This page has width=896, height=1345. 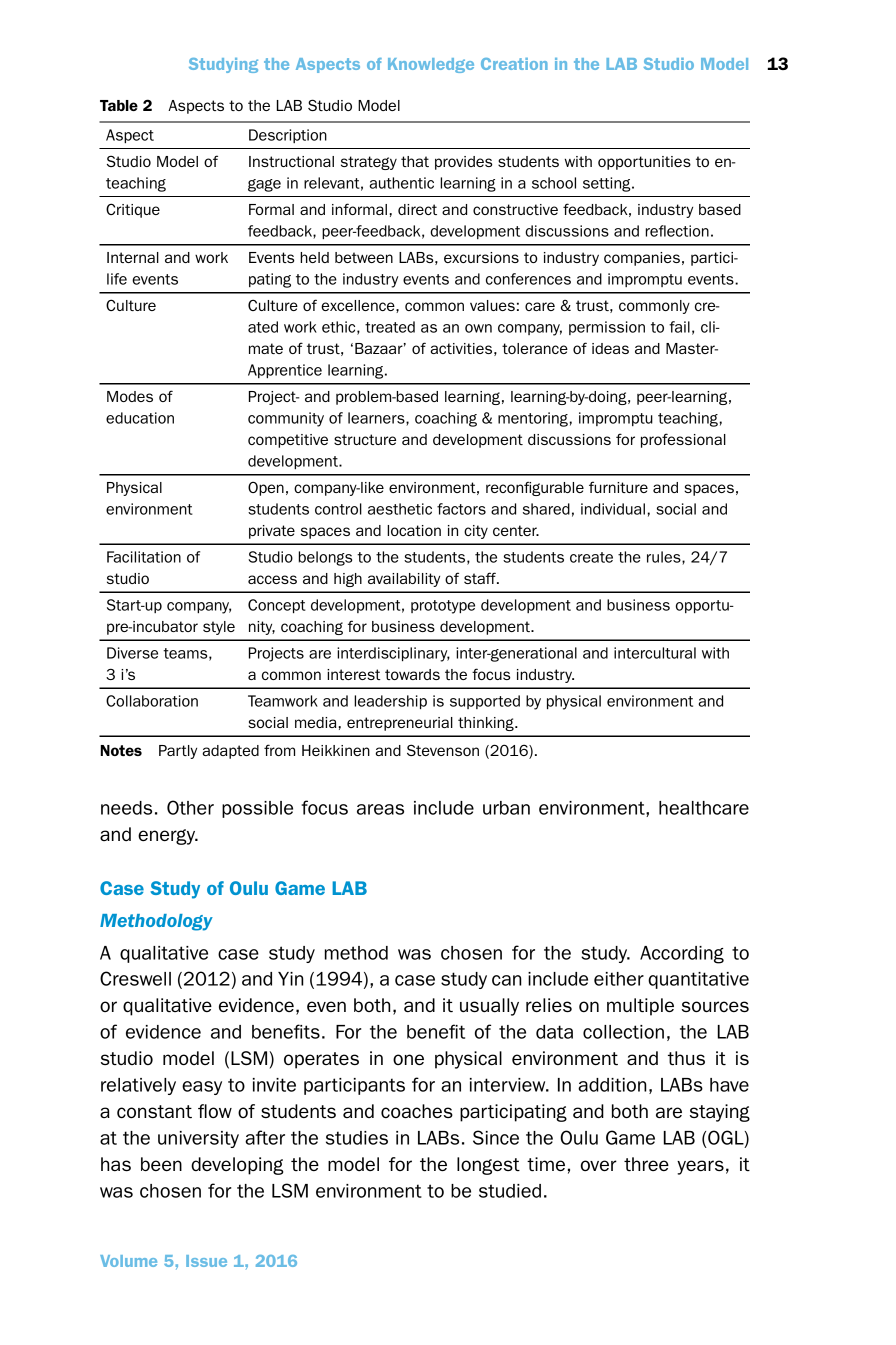 I want to click on rules, so click(x=665, y=558).
